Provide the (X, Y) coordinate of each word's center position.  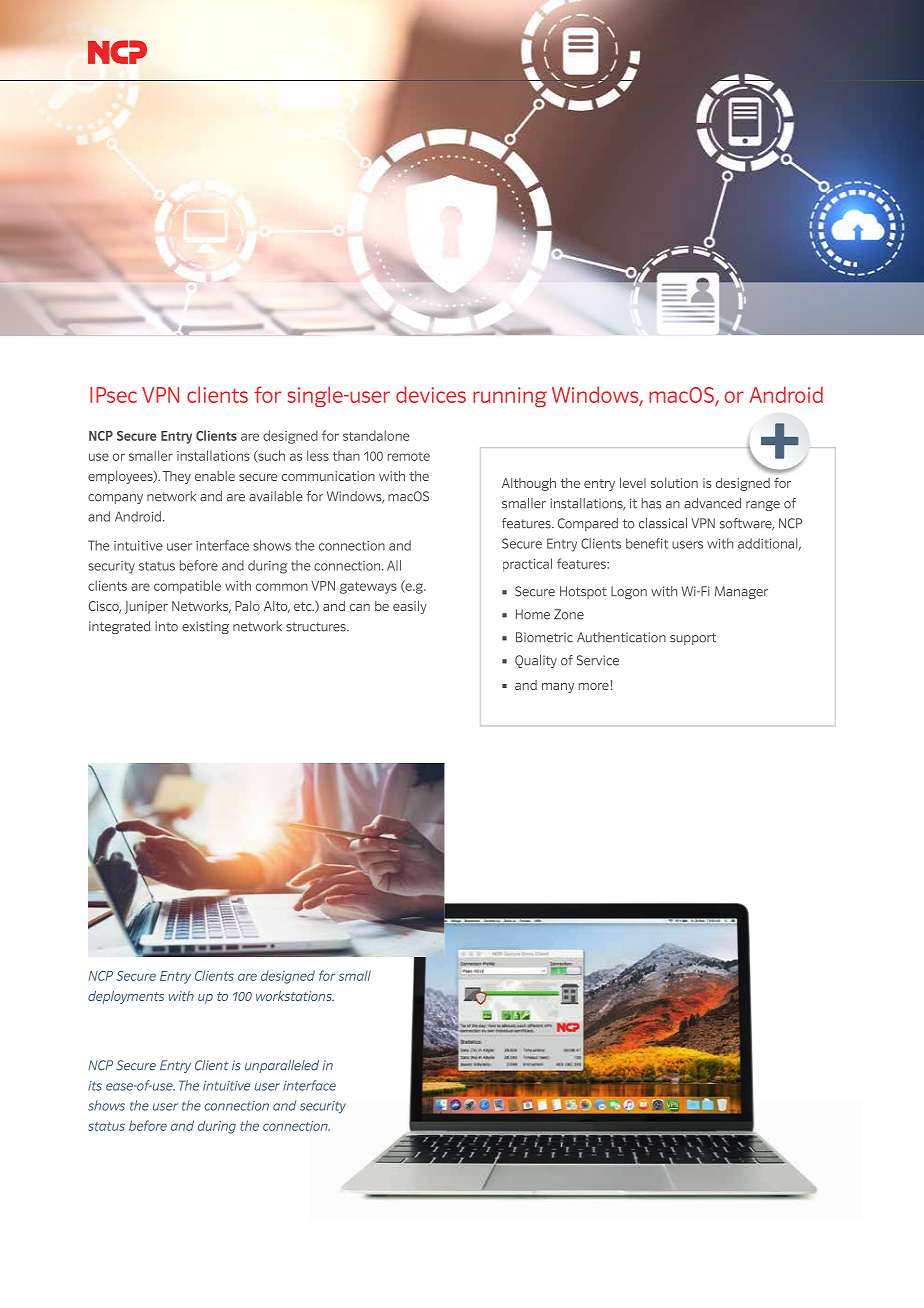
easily (410, 607)
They (176, 477)
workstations (295, 996)
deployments (126, 997)
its (95, 1086)
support (693, 639)
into (166, 626)
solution (674, 483)
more (594, 686)
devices (431, 394)
